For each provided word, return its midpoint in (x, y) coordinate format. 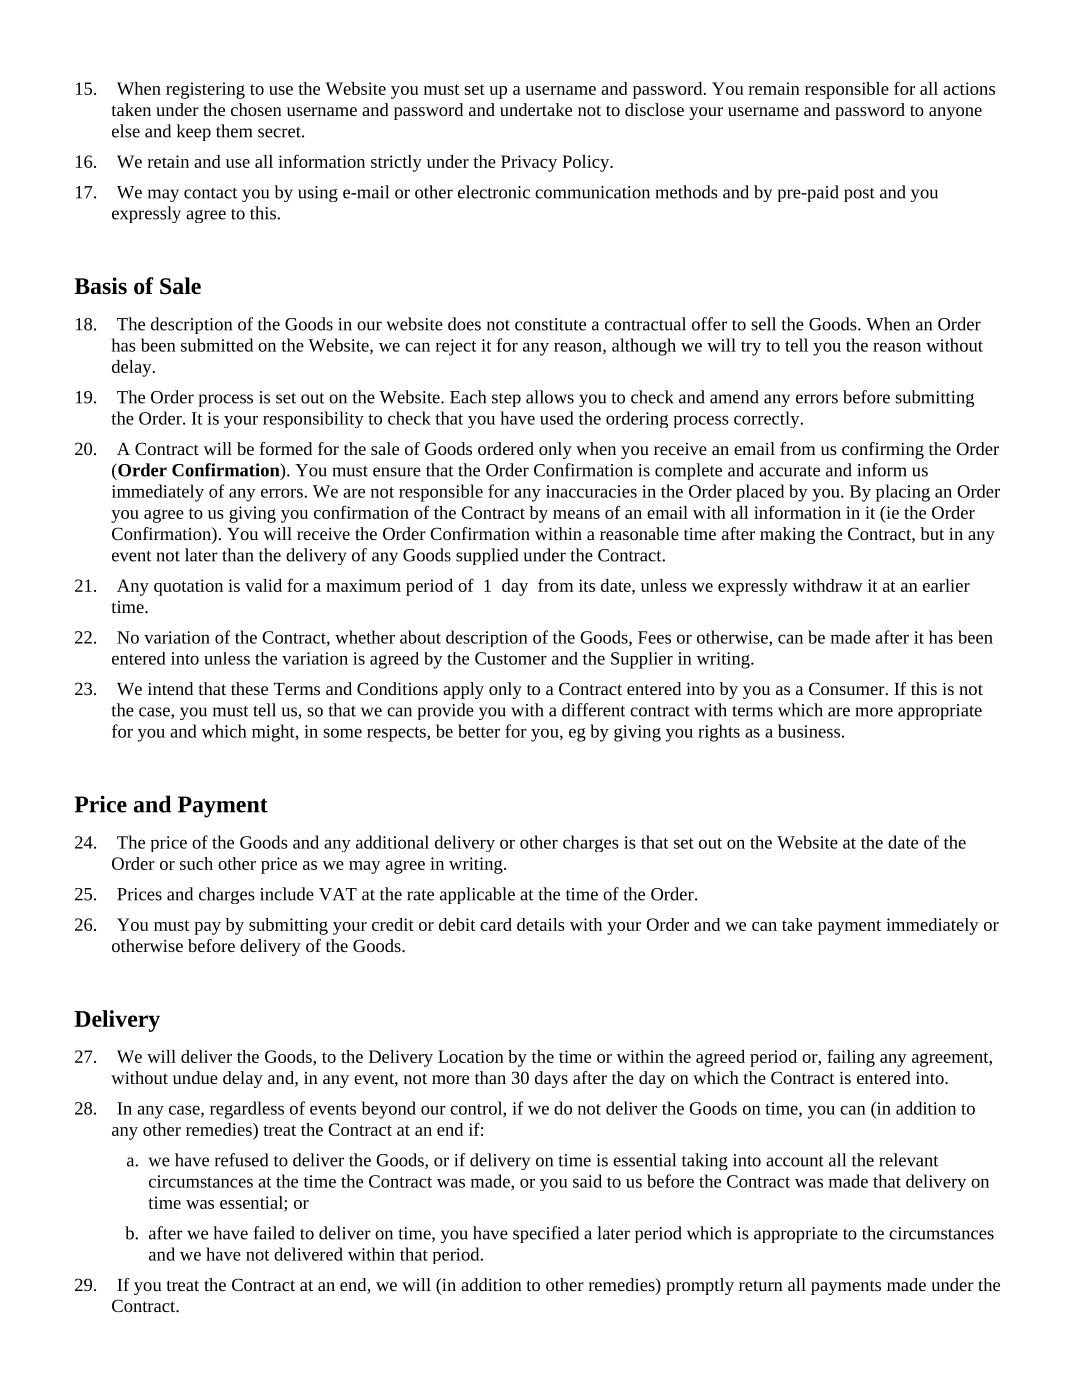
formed (286, 448)
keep (194, 132)
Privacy (529, 163)
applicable (477, 895)
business (809, 731)
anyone (955, 113)
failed (274, 1233)
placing (903, 493)
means (576, 514)
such (196, 863)
